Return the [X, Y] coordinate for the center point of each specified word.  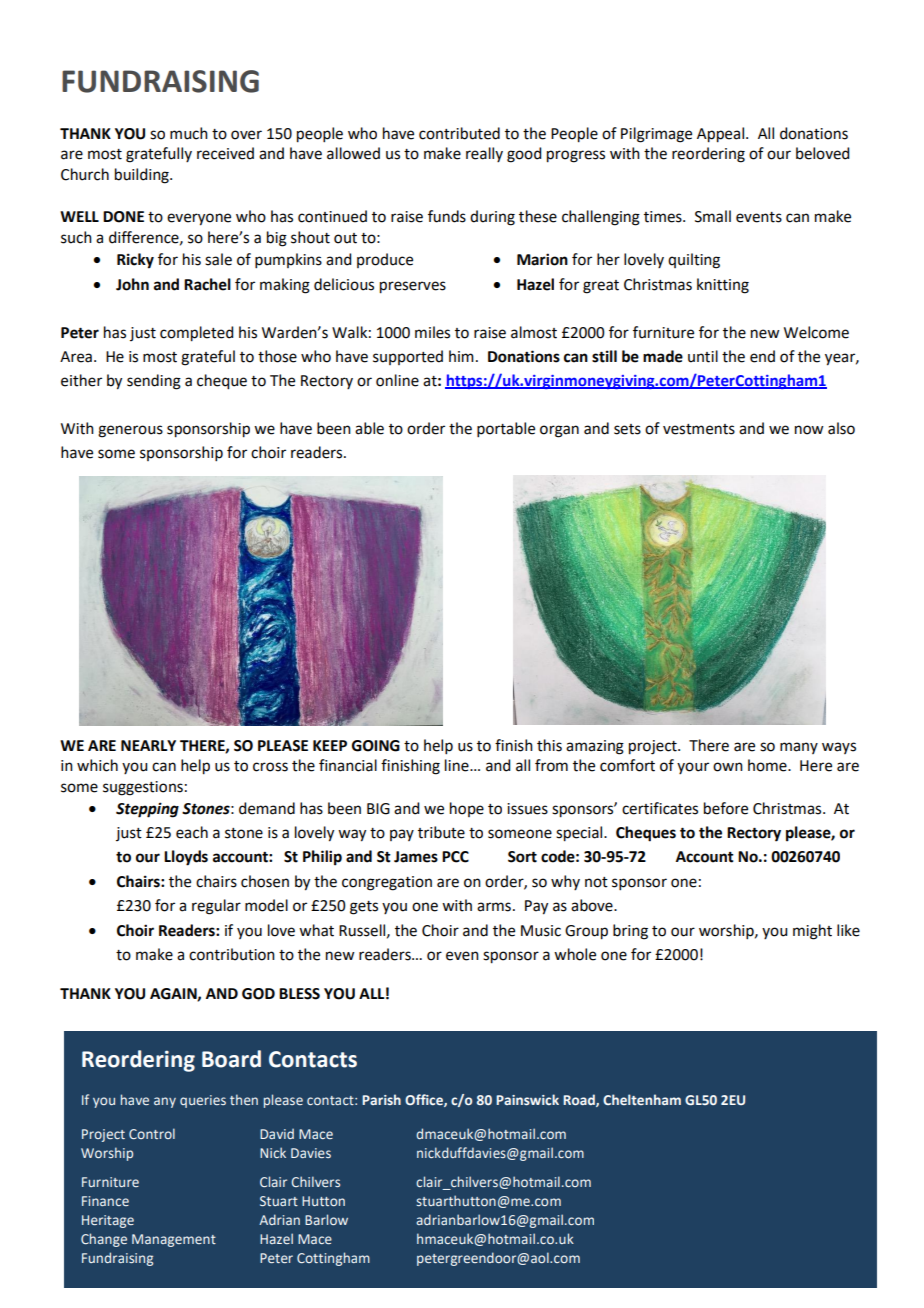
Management [174, 1240]
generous [130, 431]
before [726, 808]
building [143, 176]
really [484, 154]
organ [559, 431]
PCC [455, 857]
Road [580, 1100]
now [809, 430]
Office [425, 1100]
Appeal [720, 135]
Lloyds [186, 858]
